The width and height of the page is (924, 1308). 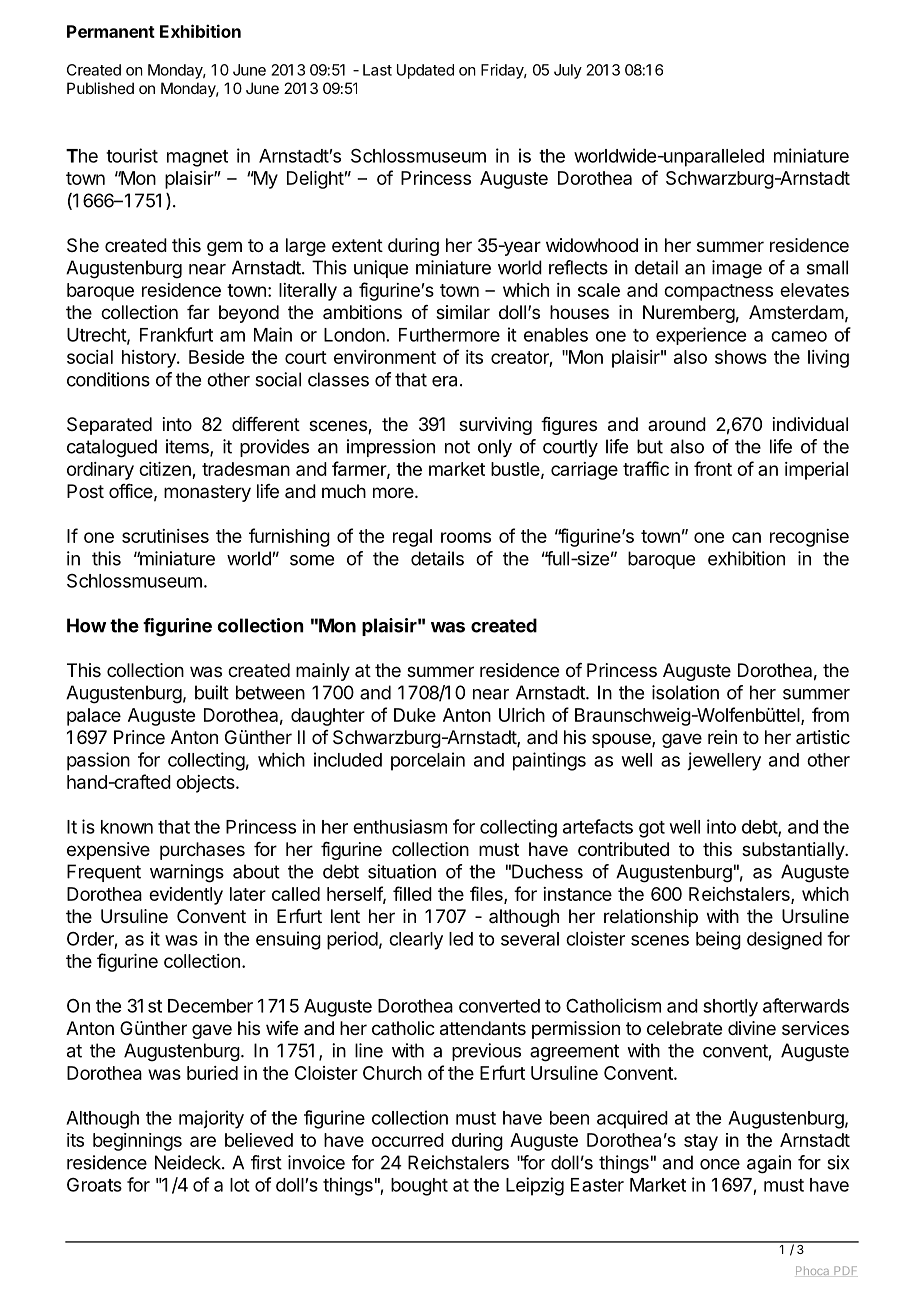 What do you see at coordinates (769, 1164) in the page?
I see `again` at bounding box center [769, 1164].
